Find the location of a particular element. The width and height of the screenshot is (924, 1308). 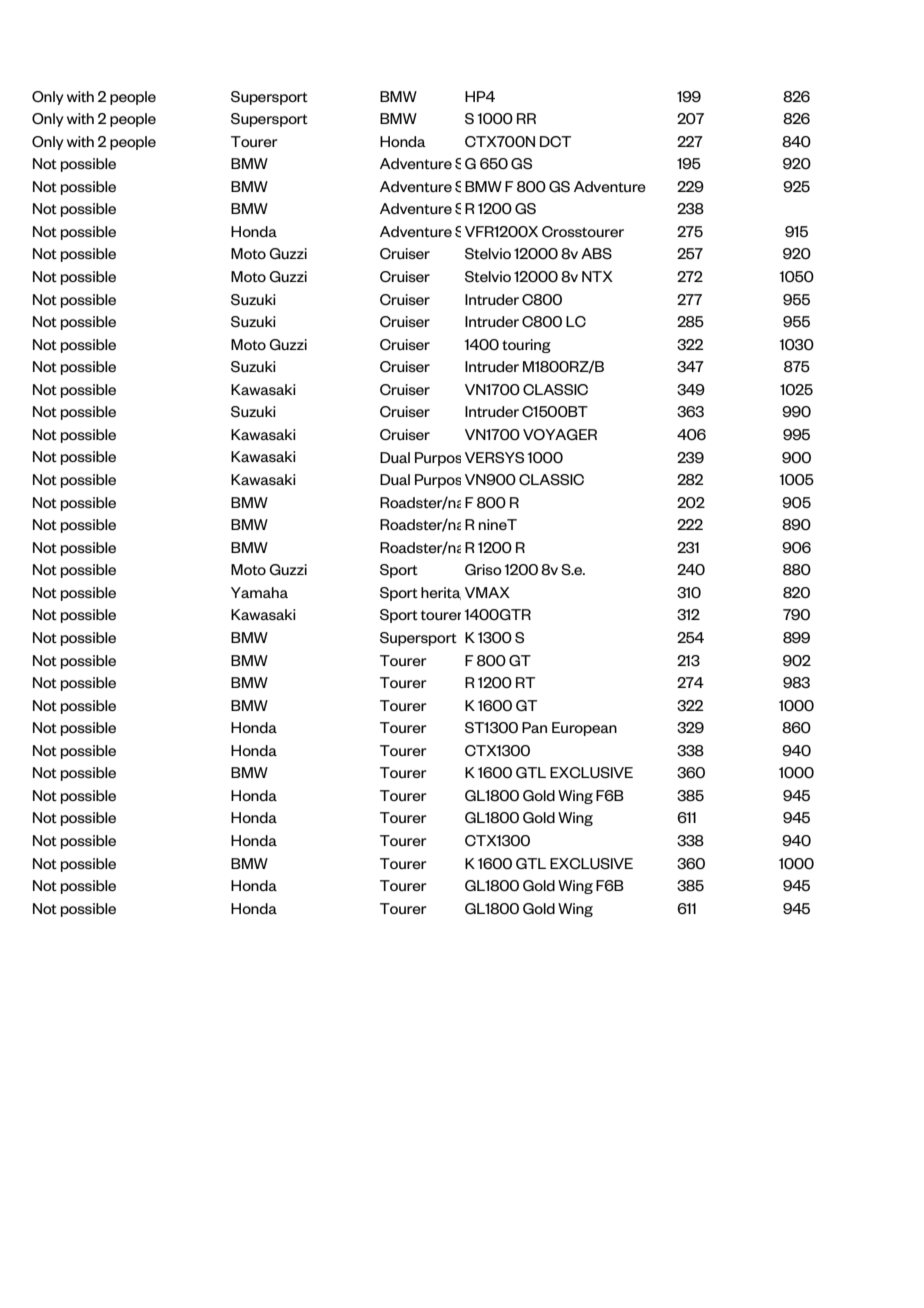

touring is located at coordinates (526, 346).
